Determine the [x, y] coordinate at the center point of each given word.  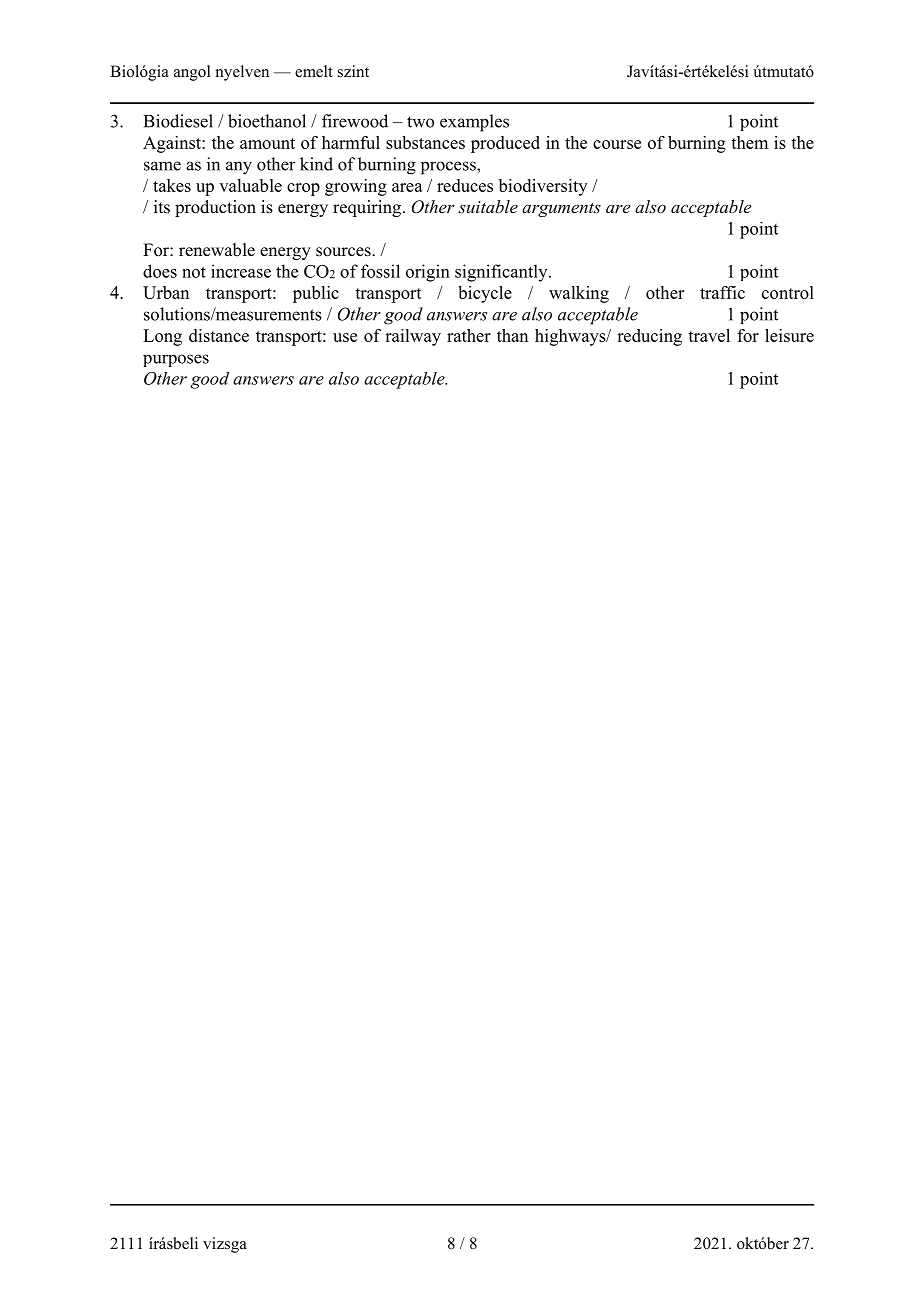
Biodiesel [178, 121]
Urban [166, 292]
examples [474, 123]
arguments [561, 210]
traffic [722, 292]
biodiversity [543, 187]
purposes [176, 360]
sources [344, 252]
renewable [217, 250]
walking [579, 294]
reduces [465, 185]
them [749, 142]
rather [469, 335]
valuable [250, 185]
